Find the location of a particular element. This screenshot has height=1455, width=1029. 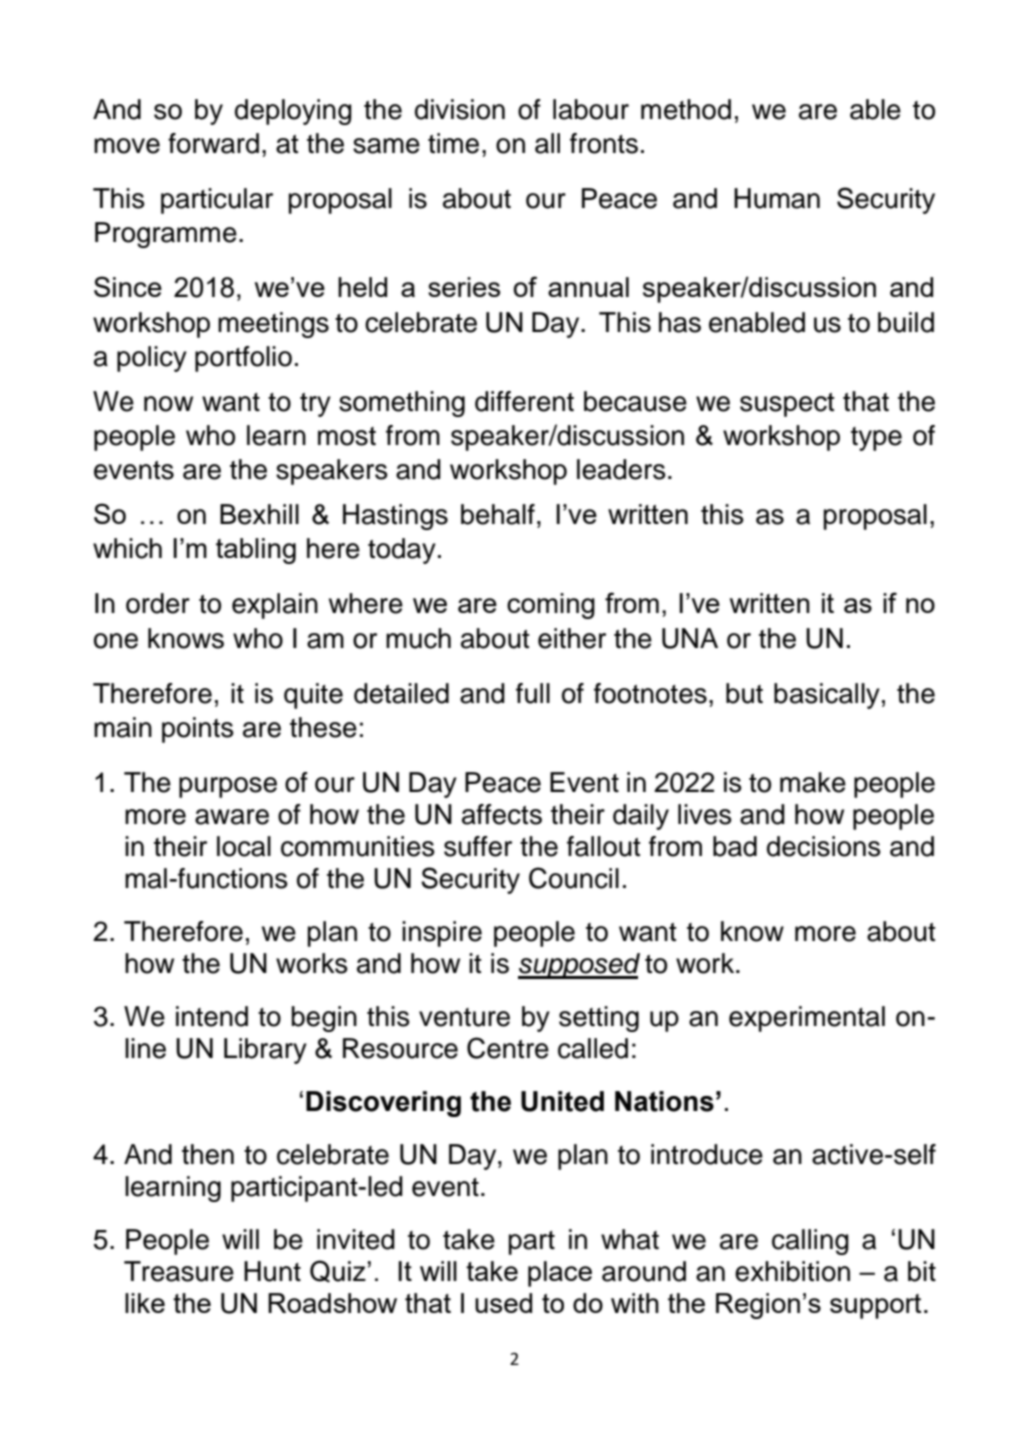

decisions is located at coordinates (824, 846).
